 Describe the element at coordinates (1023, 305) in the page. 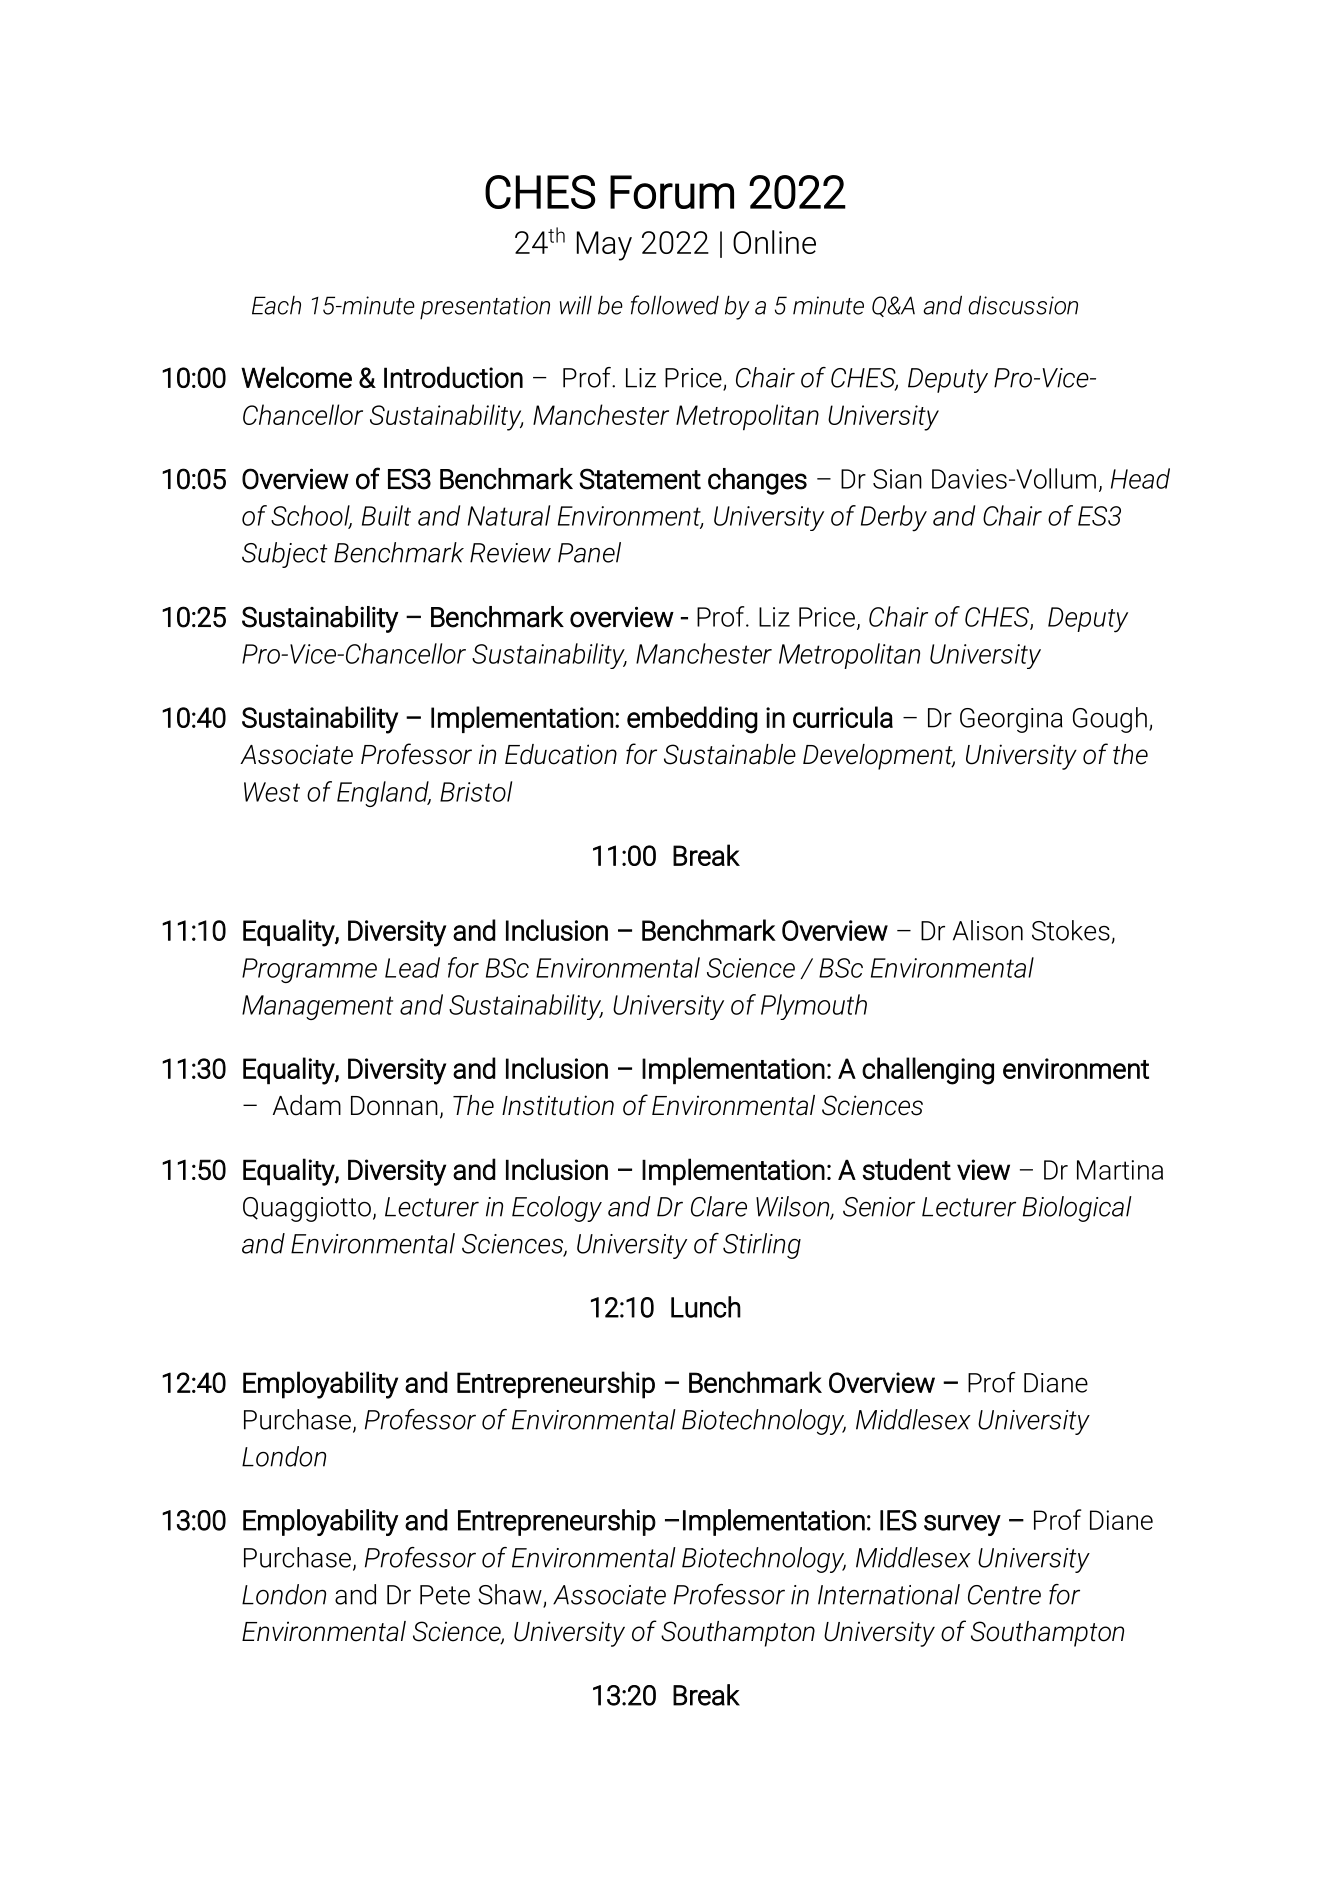

I see `discussion` at that location.
